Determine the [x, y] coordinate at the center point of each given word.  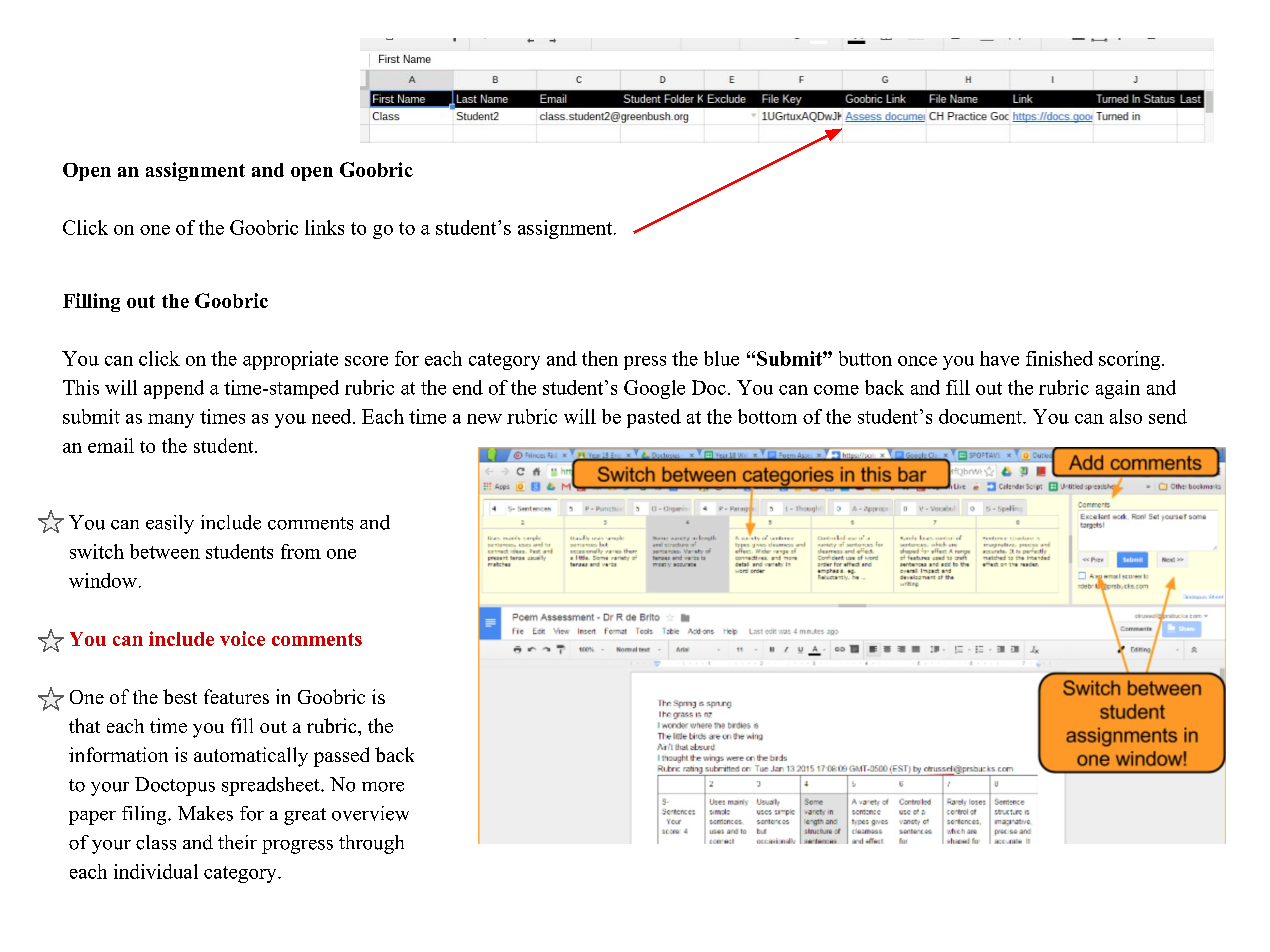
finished [1059, 358]
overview [370, 813]
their [237, 842]
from [301, 551]
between [165, 551]
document [981, 416]
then [600, 358]
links [324, 227]
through [371, 844]
